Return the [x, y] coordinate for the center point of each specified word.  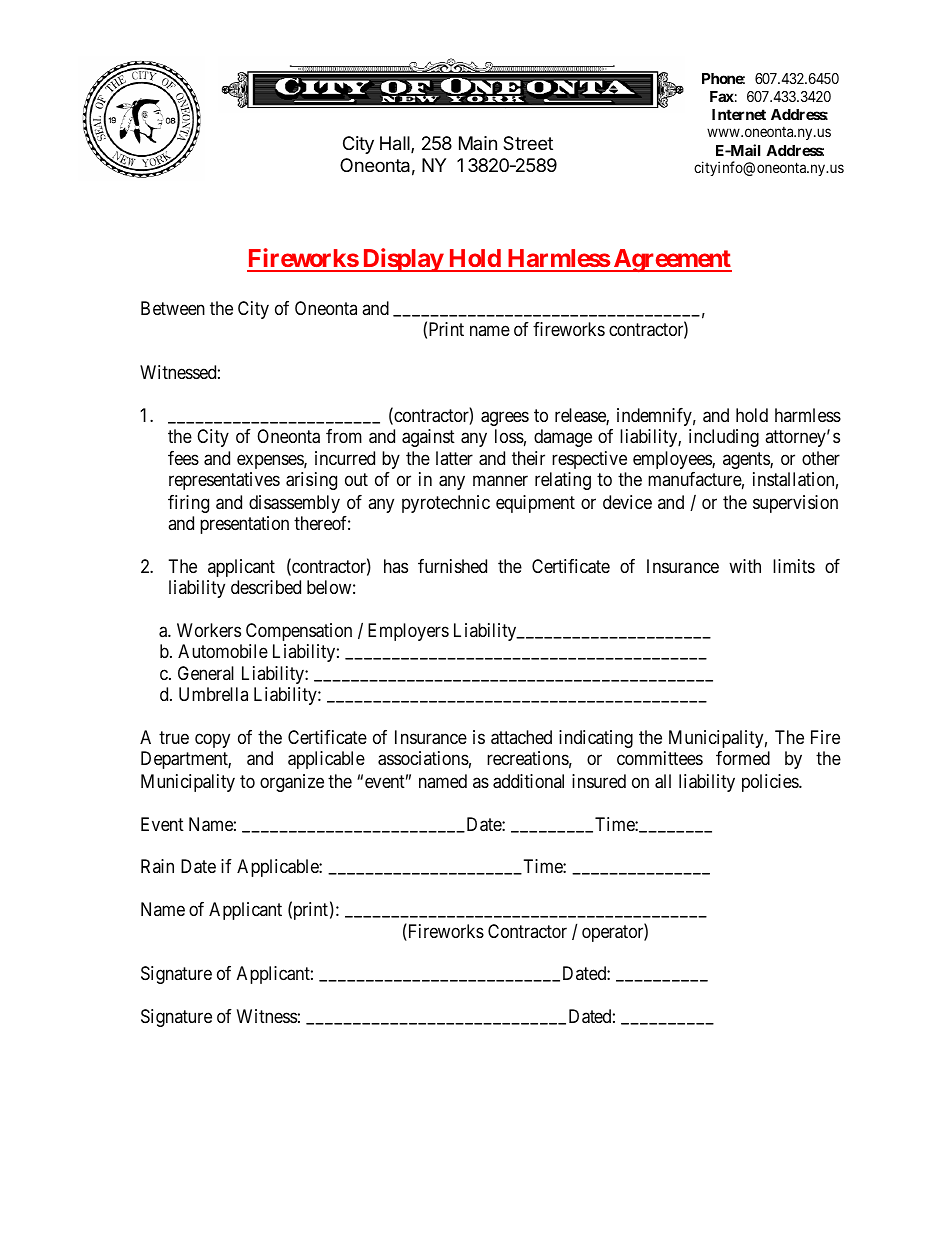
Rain [157, 866]
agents [747, 461]
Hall [396, 144]
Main [478, 143]
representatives [224, 481]
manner [500, 481]
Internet [739, 114]
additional [528, 781]
